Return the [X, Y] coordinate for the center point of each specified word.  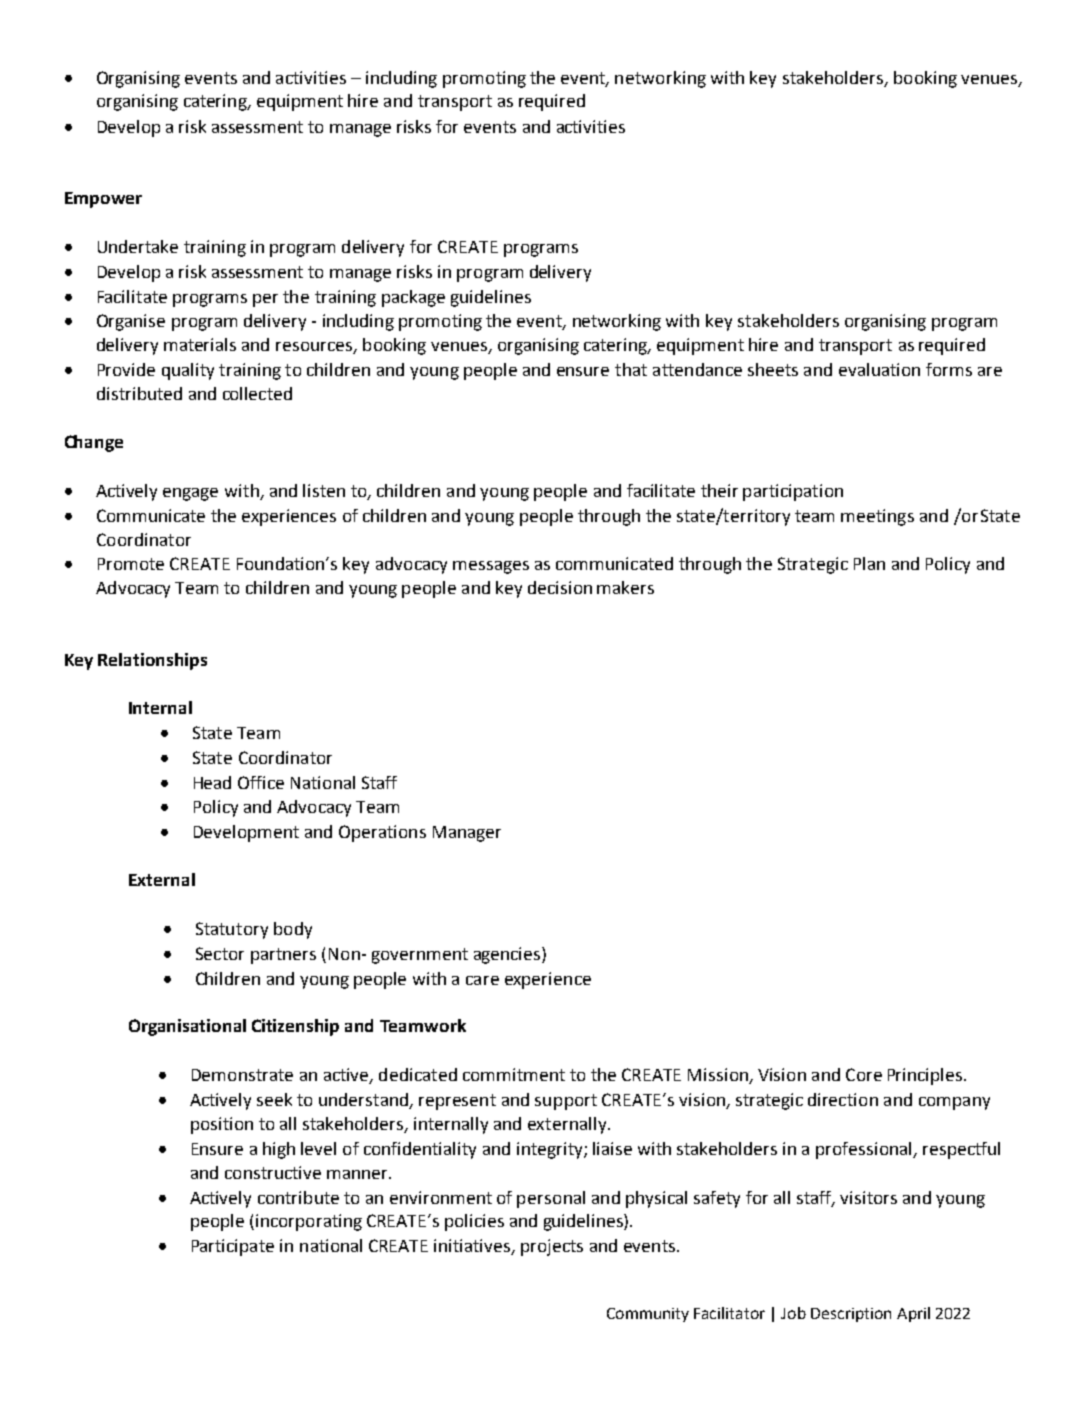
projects [552, 1247]
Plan [869, 563]
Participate [233, 1247]
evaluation [879, 369]
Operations [382, 833]
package [413, 298]
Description [851, 1315]
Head [212, 782]
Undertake [138, 246]
